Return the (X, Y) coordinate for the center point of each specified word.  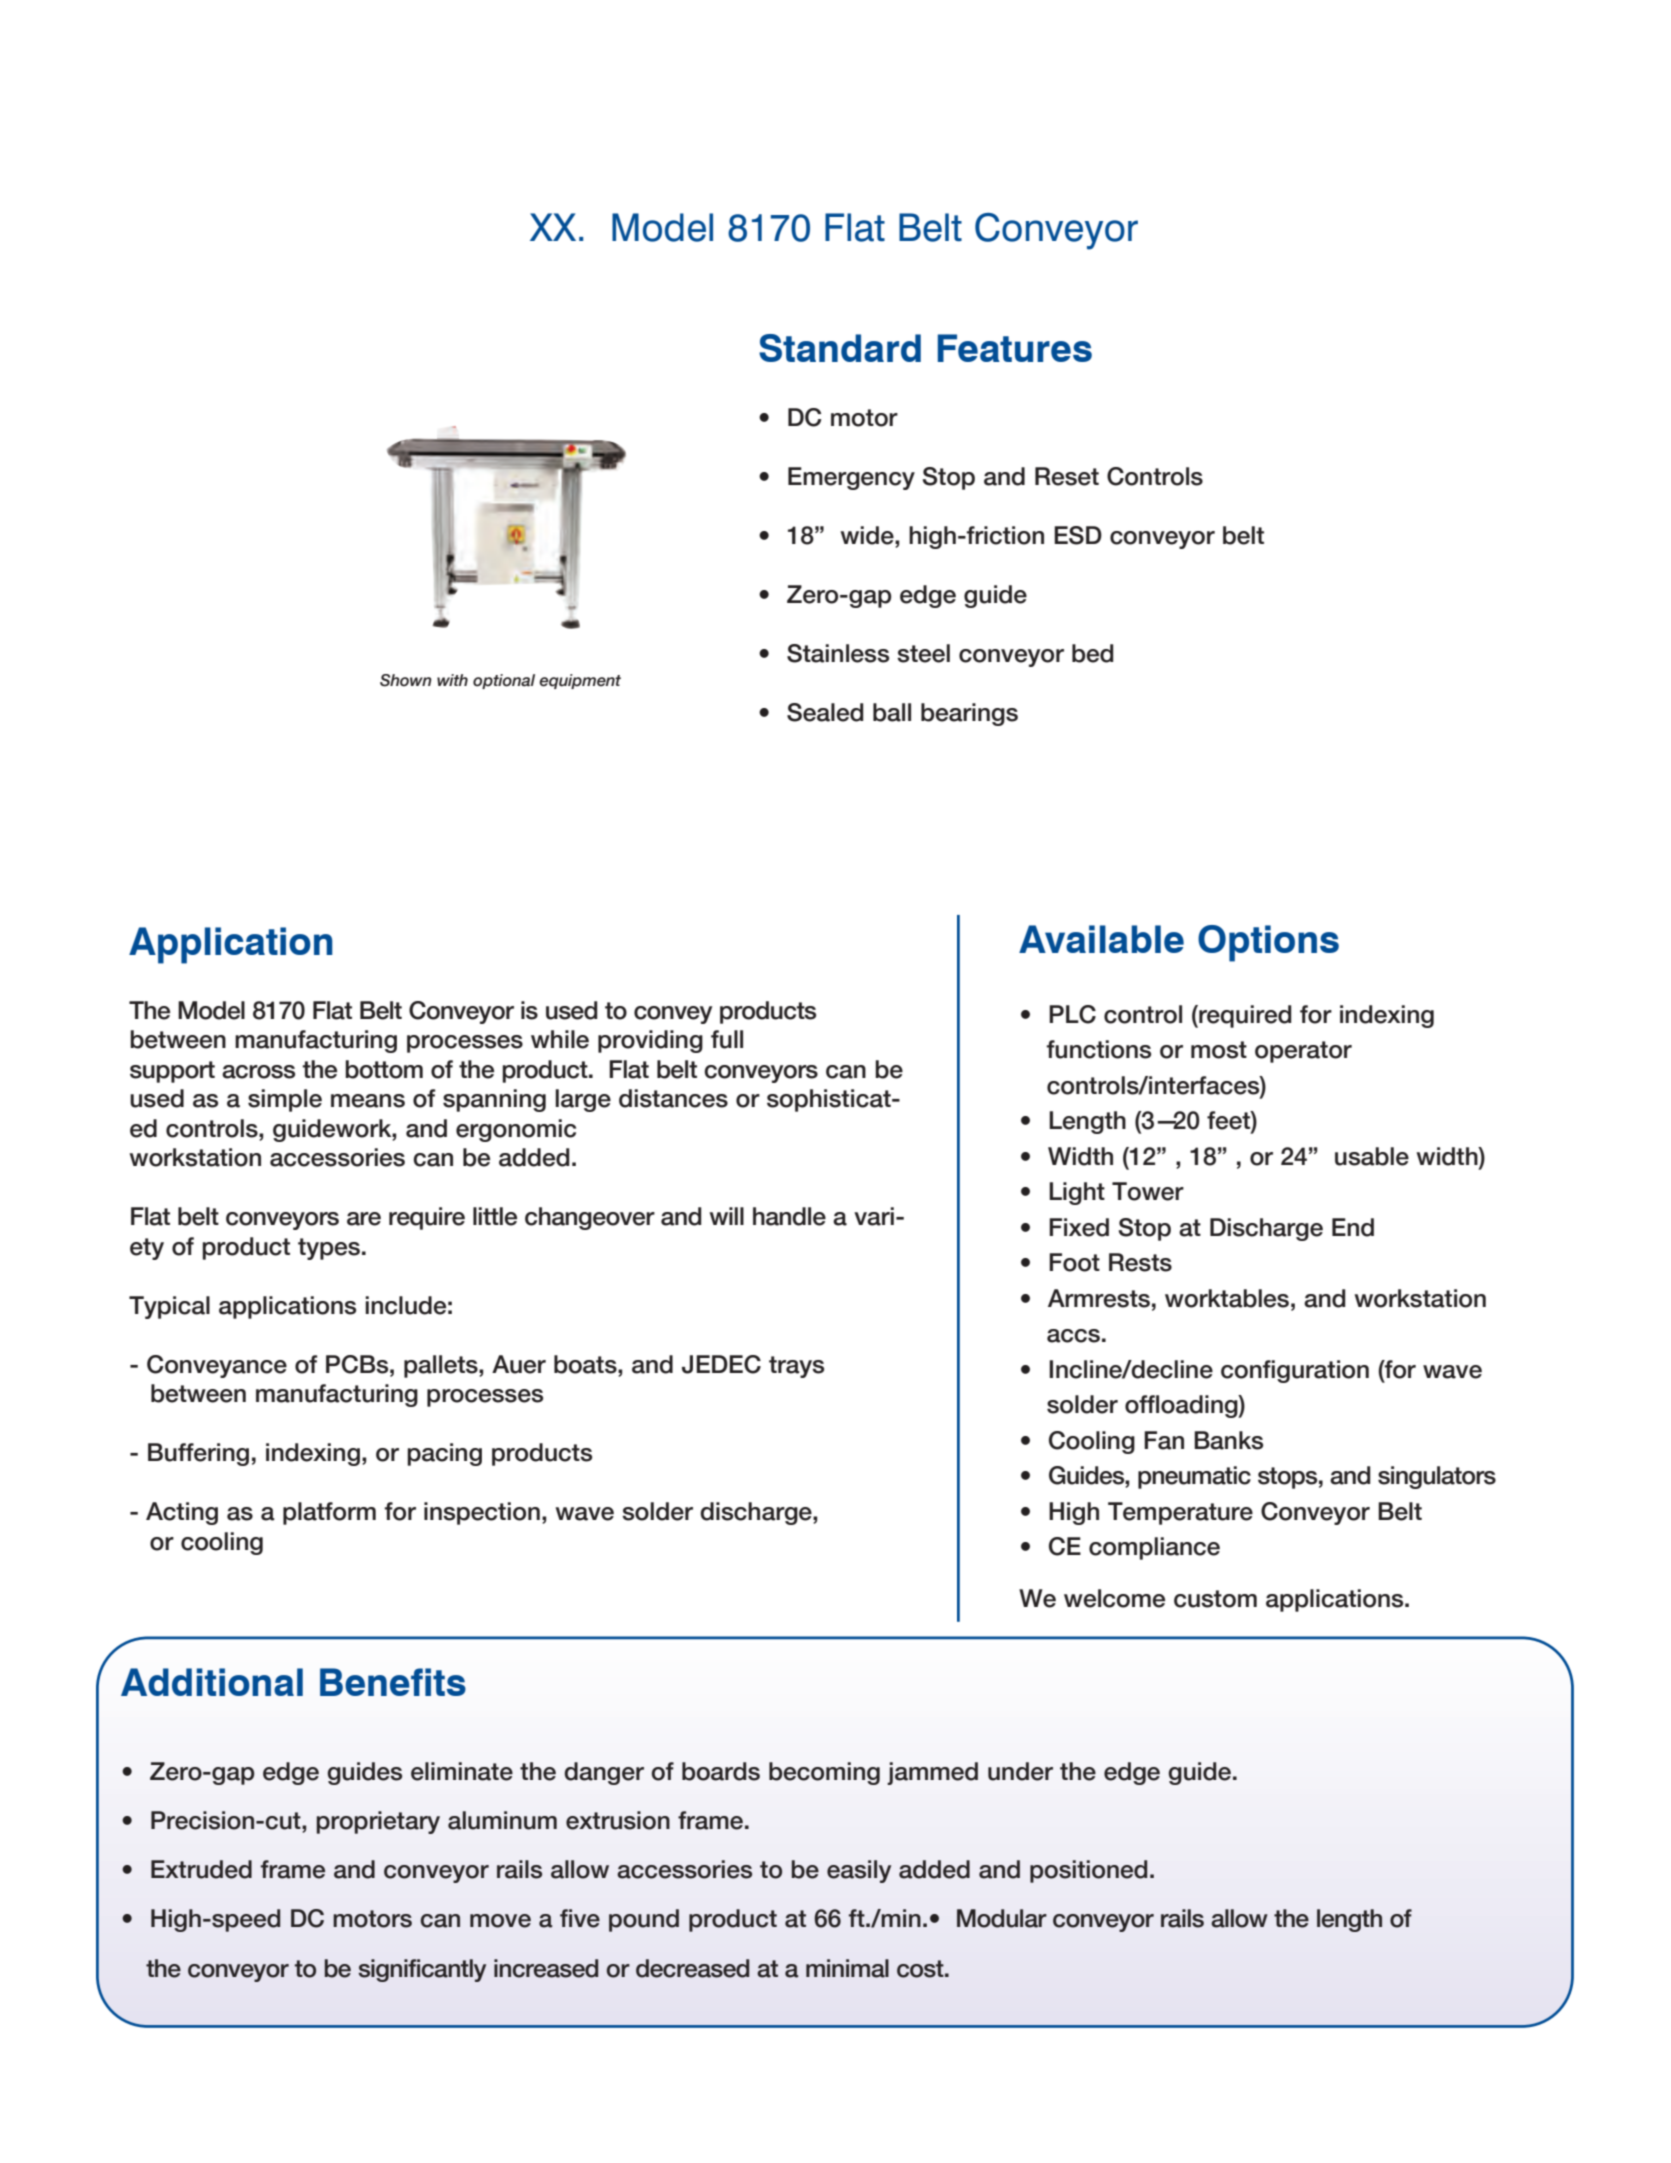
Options (1268, 943)
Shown (406, 680)
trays (796, 1367)
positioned (1088, 1871)
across (258, 1072)
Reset (1067, 476)
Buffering (198, 1454)
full (727, 1039)
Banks (1228, 1440)
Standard (840, 348)
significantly (422, 1970)
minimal (847, 1968)
